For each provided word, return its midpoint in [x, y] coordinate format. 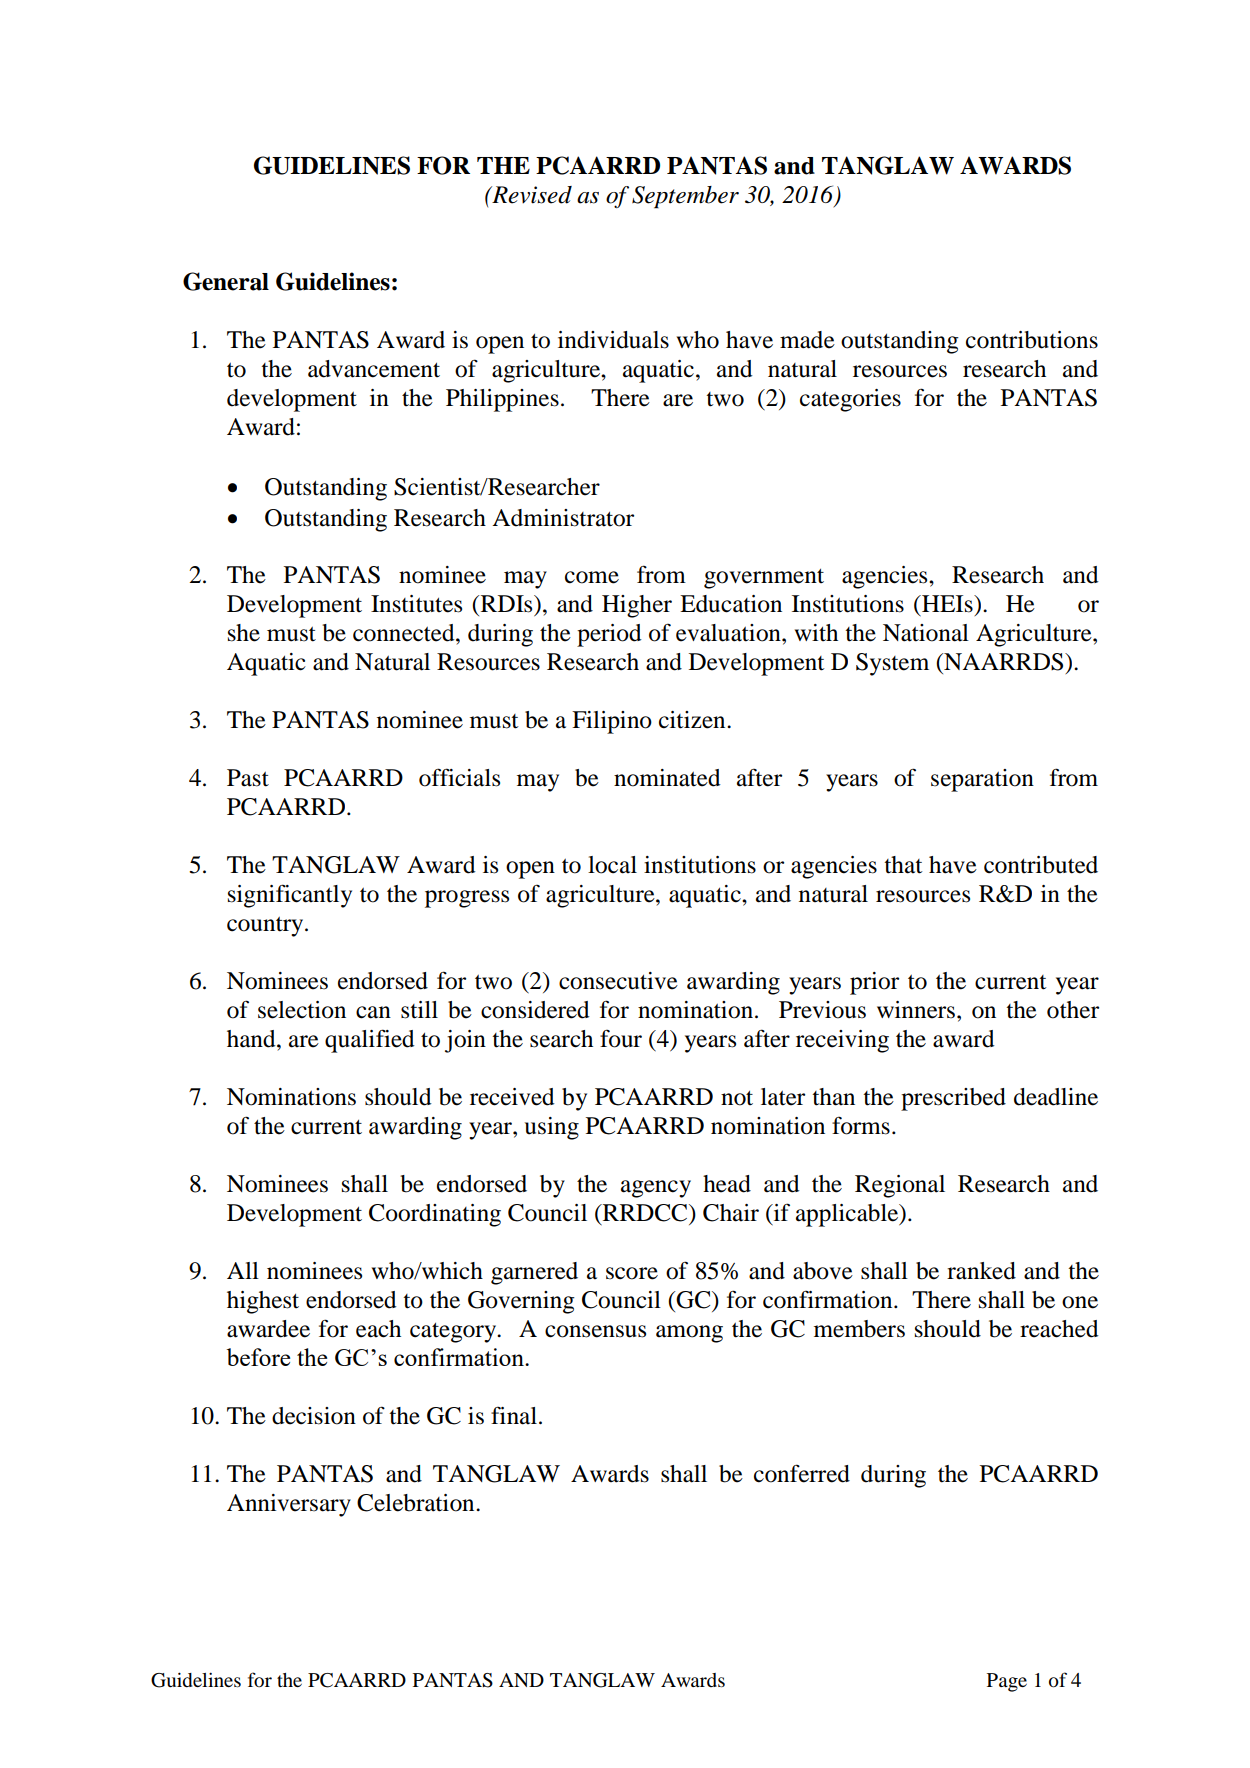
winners [917, 1010]
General [226, 281]
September [685, 197]
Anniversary [289, 1505]
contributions [1032, 340]
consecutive [618, 981]
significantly [290, 896]
